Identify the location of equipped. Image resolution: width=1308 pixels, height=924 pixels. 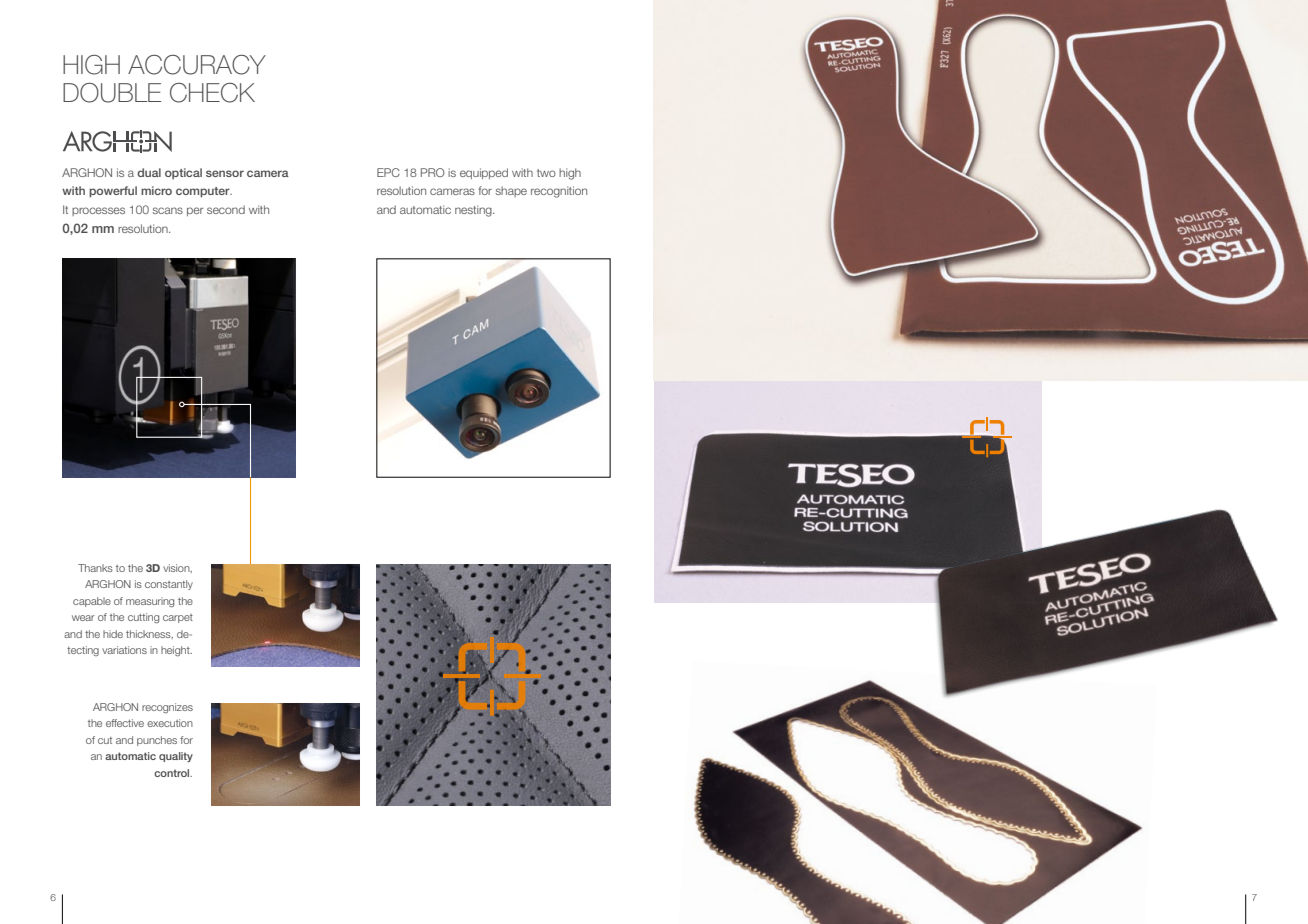
(484, 173).
